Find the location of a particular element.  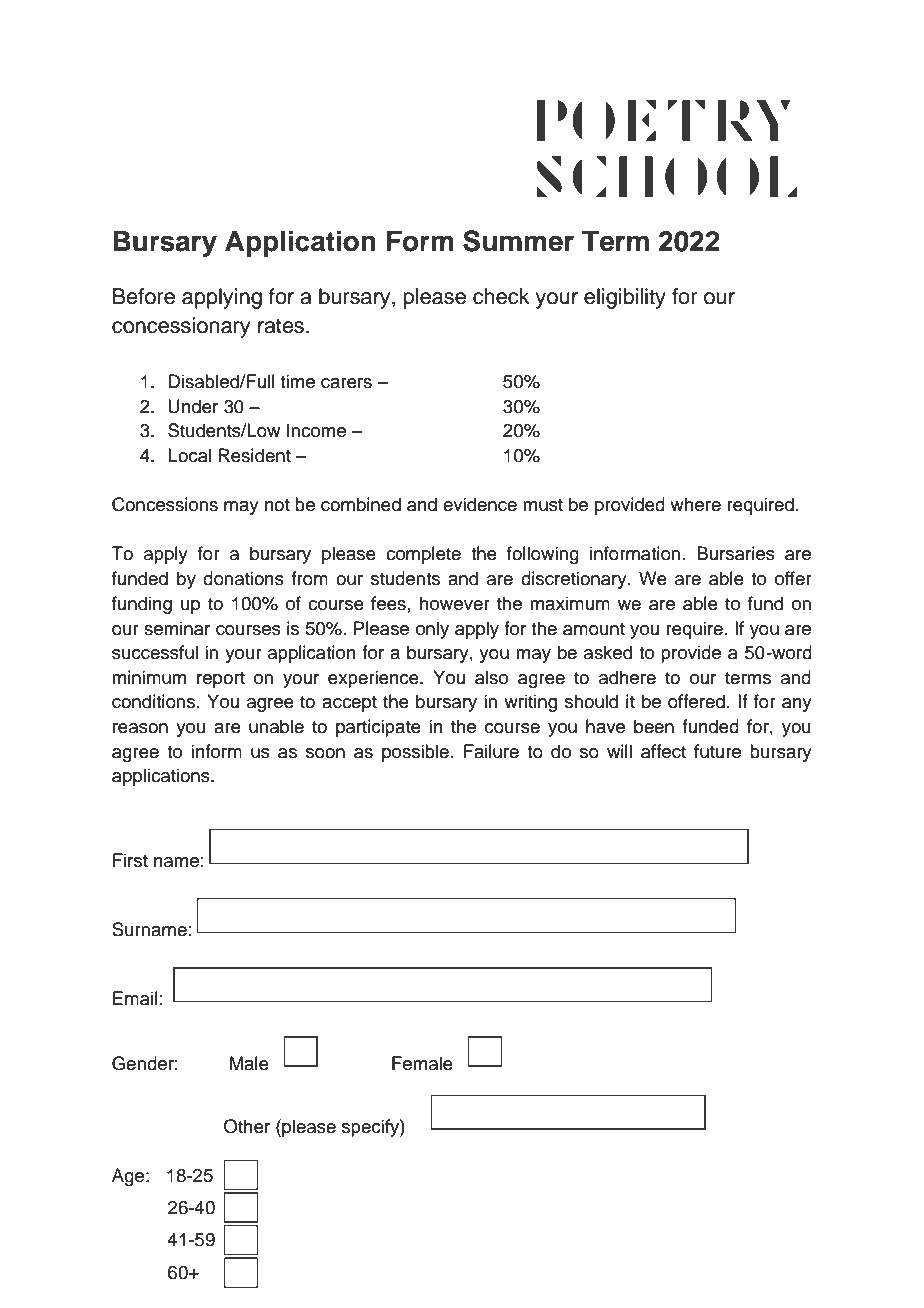

Before is located at coordinates (144, 296).
